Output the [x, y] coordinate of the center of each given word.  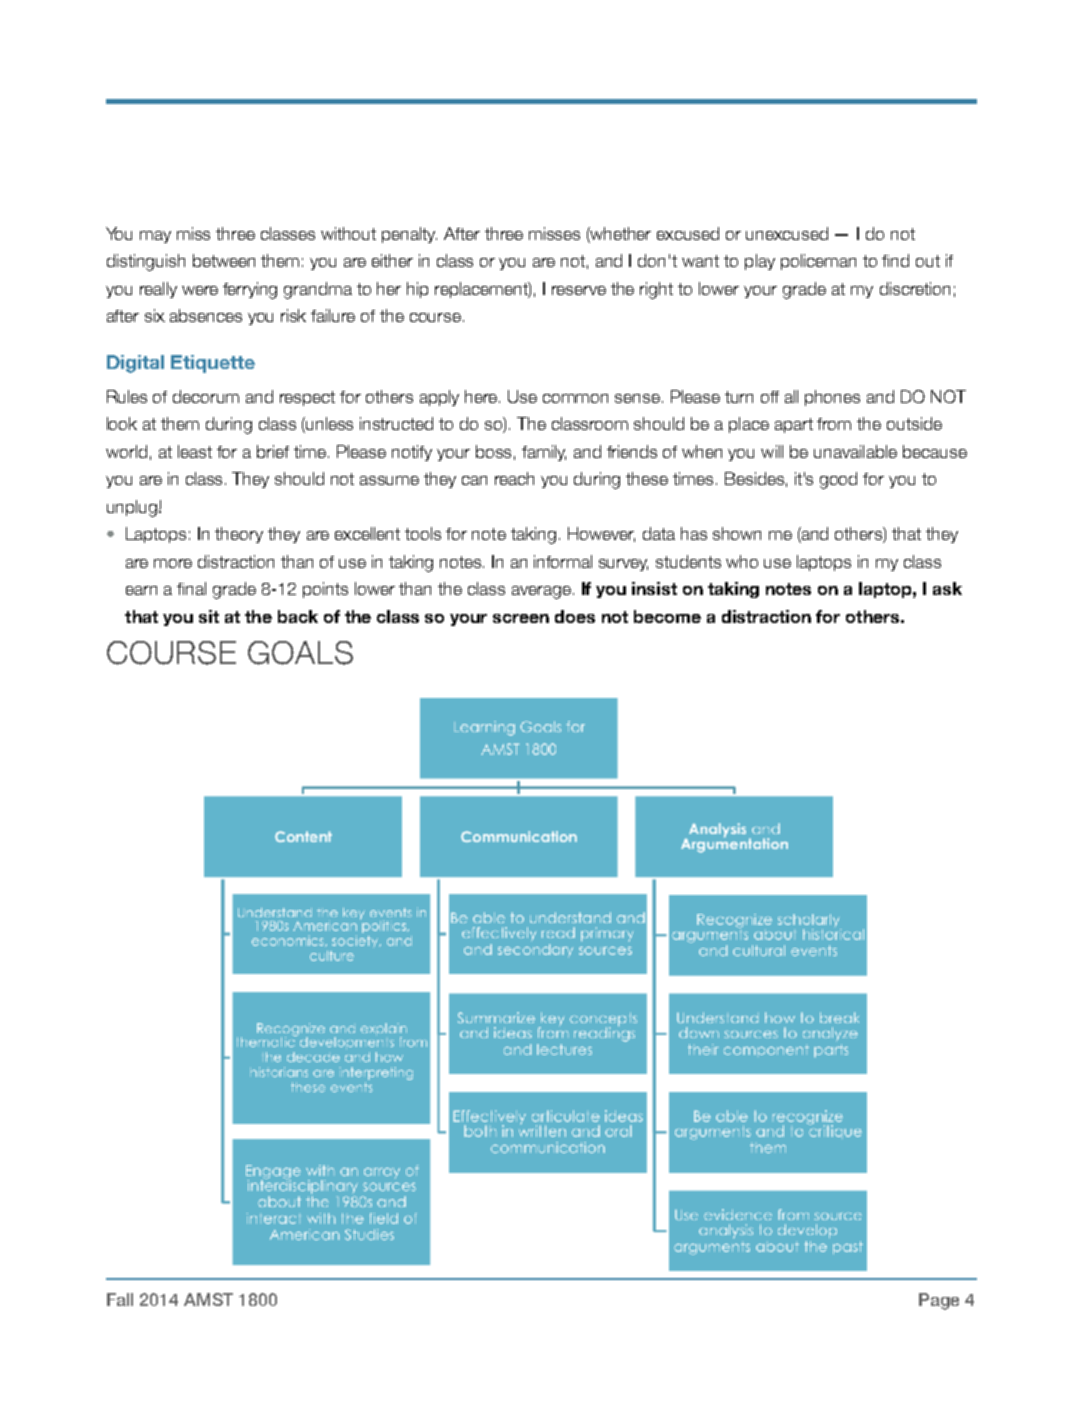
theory [239, 535]
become [667, 616]
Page [939, 1301]
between [224, 260]
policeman [818, 262]
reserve [579, 290]
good [838, 480]
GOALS [300, 653]
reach [514, 478]
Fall [120, 1299]
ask [947, 588]
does [575, 616]
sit [209, 616]
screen [521, 618]
